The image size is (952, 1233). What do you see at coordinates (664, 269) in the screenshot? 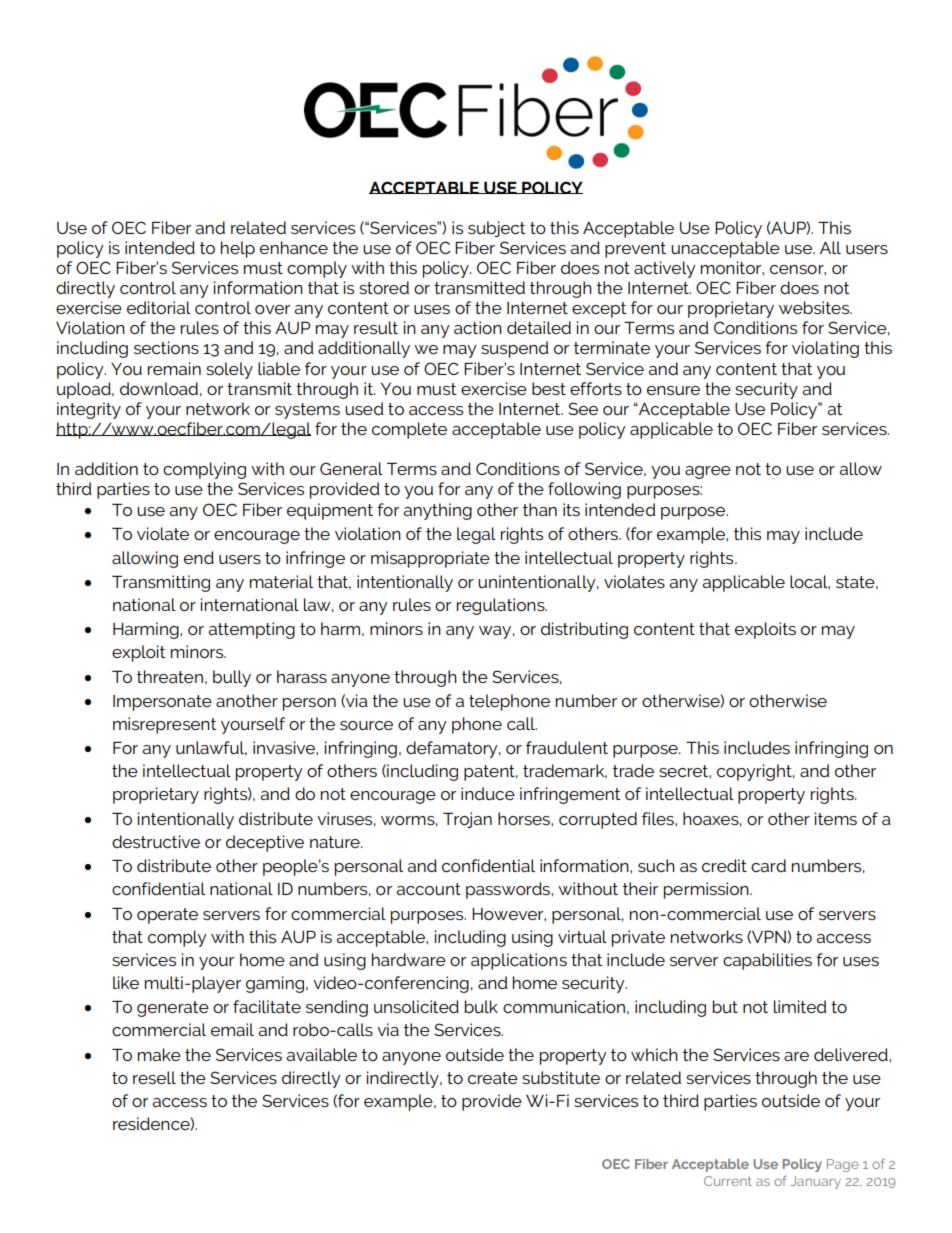
I see `actively` at bounding box center [664, 269].
